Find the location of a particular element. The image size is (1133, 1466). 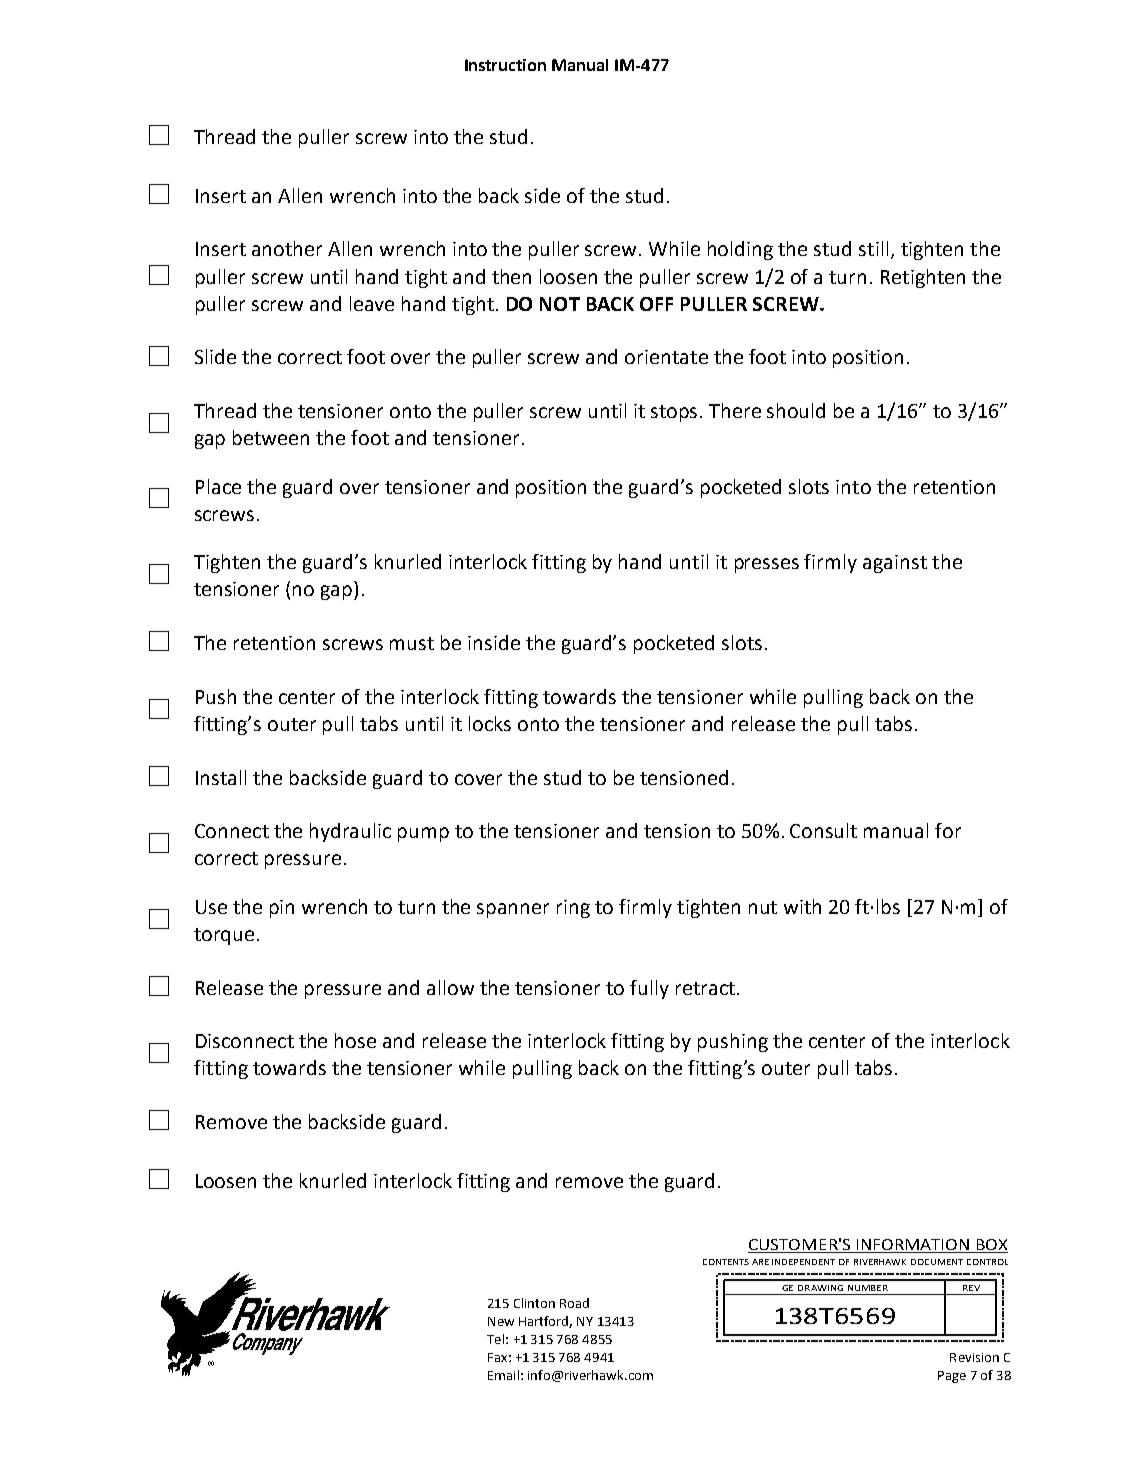

Place is located at coordinates (218, 486).
